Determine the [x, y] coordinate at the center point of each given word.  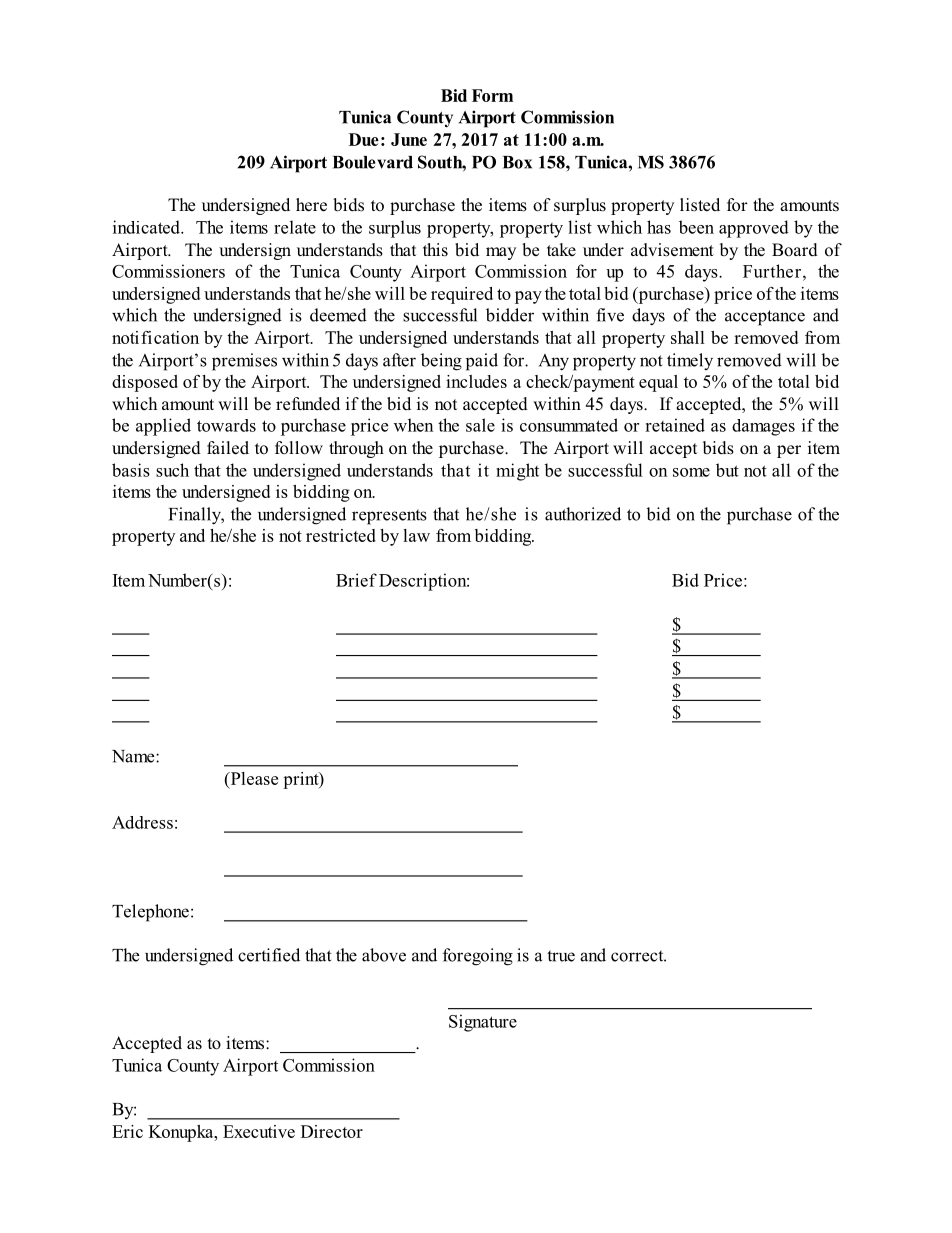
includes [476, 381]
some [691, 472]
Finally [196, 516]
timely [690, 361]
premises [244, 362]
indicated [147, 227]
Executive [259, 1131]
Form [492, 95]
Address [142, 822]
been [696, 227]
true [561, 956]
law [416, 535]
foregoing [478, 957]
